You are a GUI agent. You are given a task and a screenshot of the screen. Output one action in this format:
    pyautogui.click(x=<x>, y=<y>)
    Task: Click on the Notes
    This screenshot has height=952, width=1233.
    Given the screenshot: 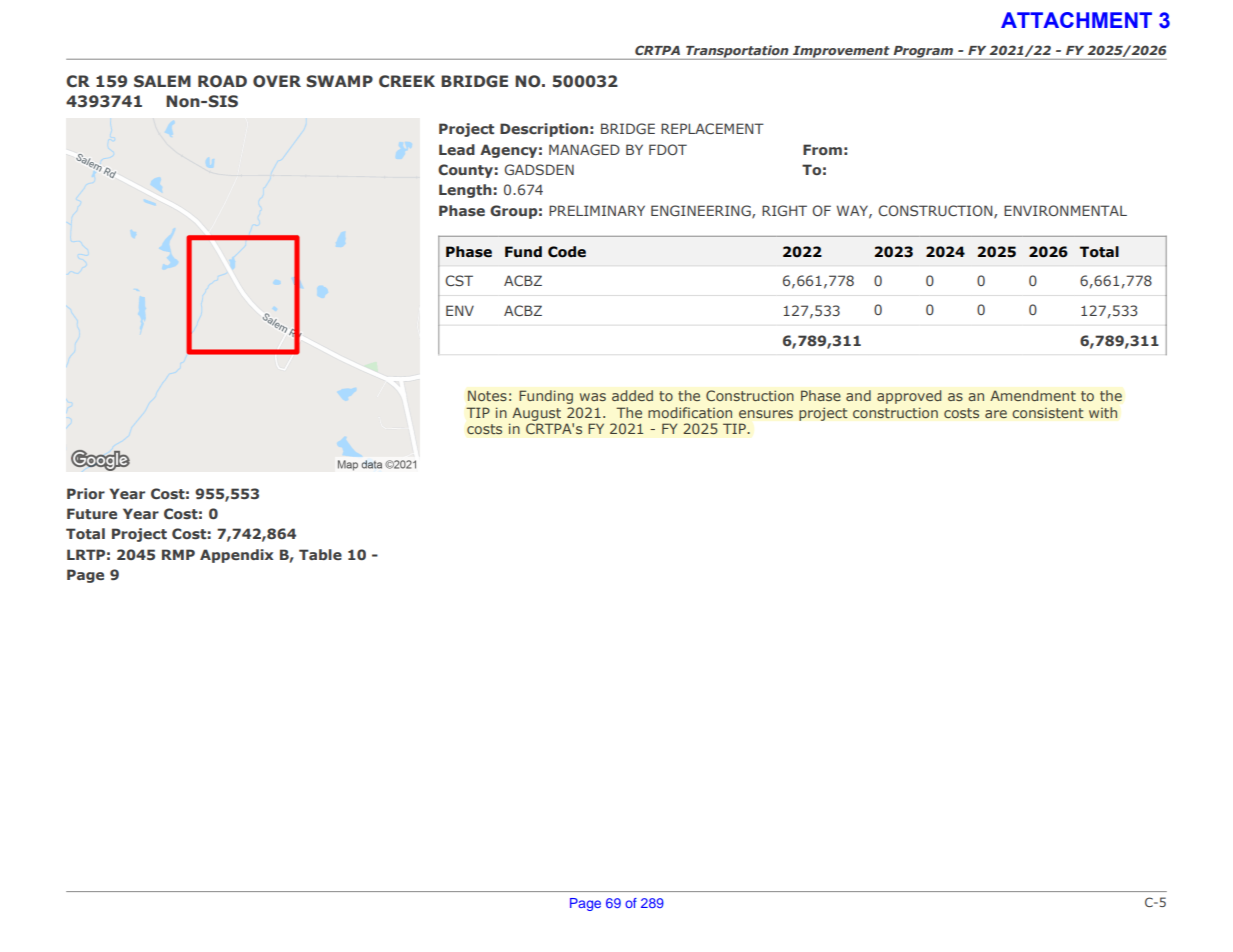 What is the action you would take?
    pyautogui.click(x=487, y=395)
